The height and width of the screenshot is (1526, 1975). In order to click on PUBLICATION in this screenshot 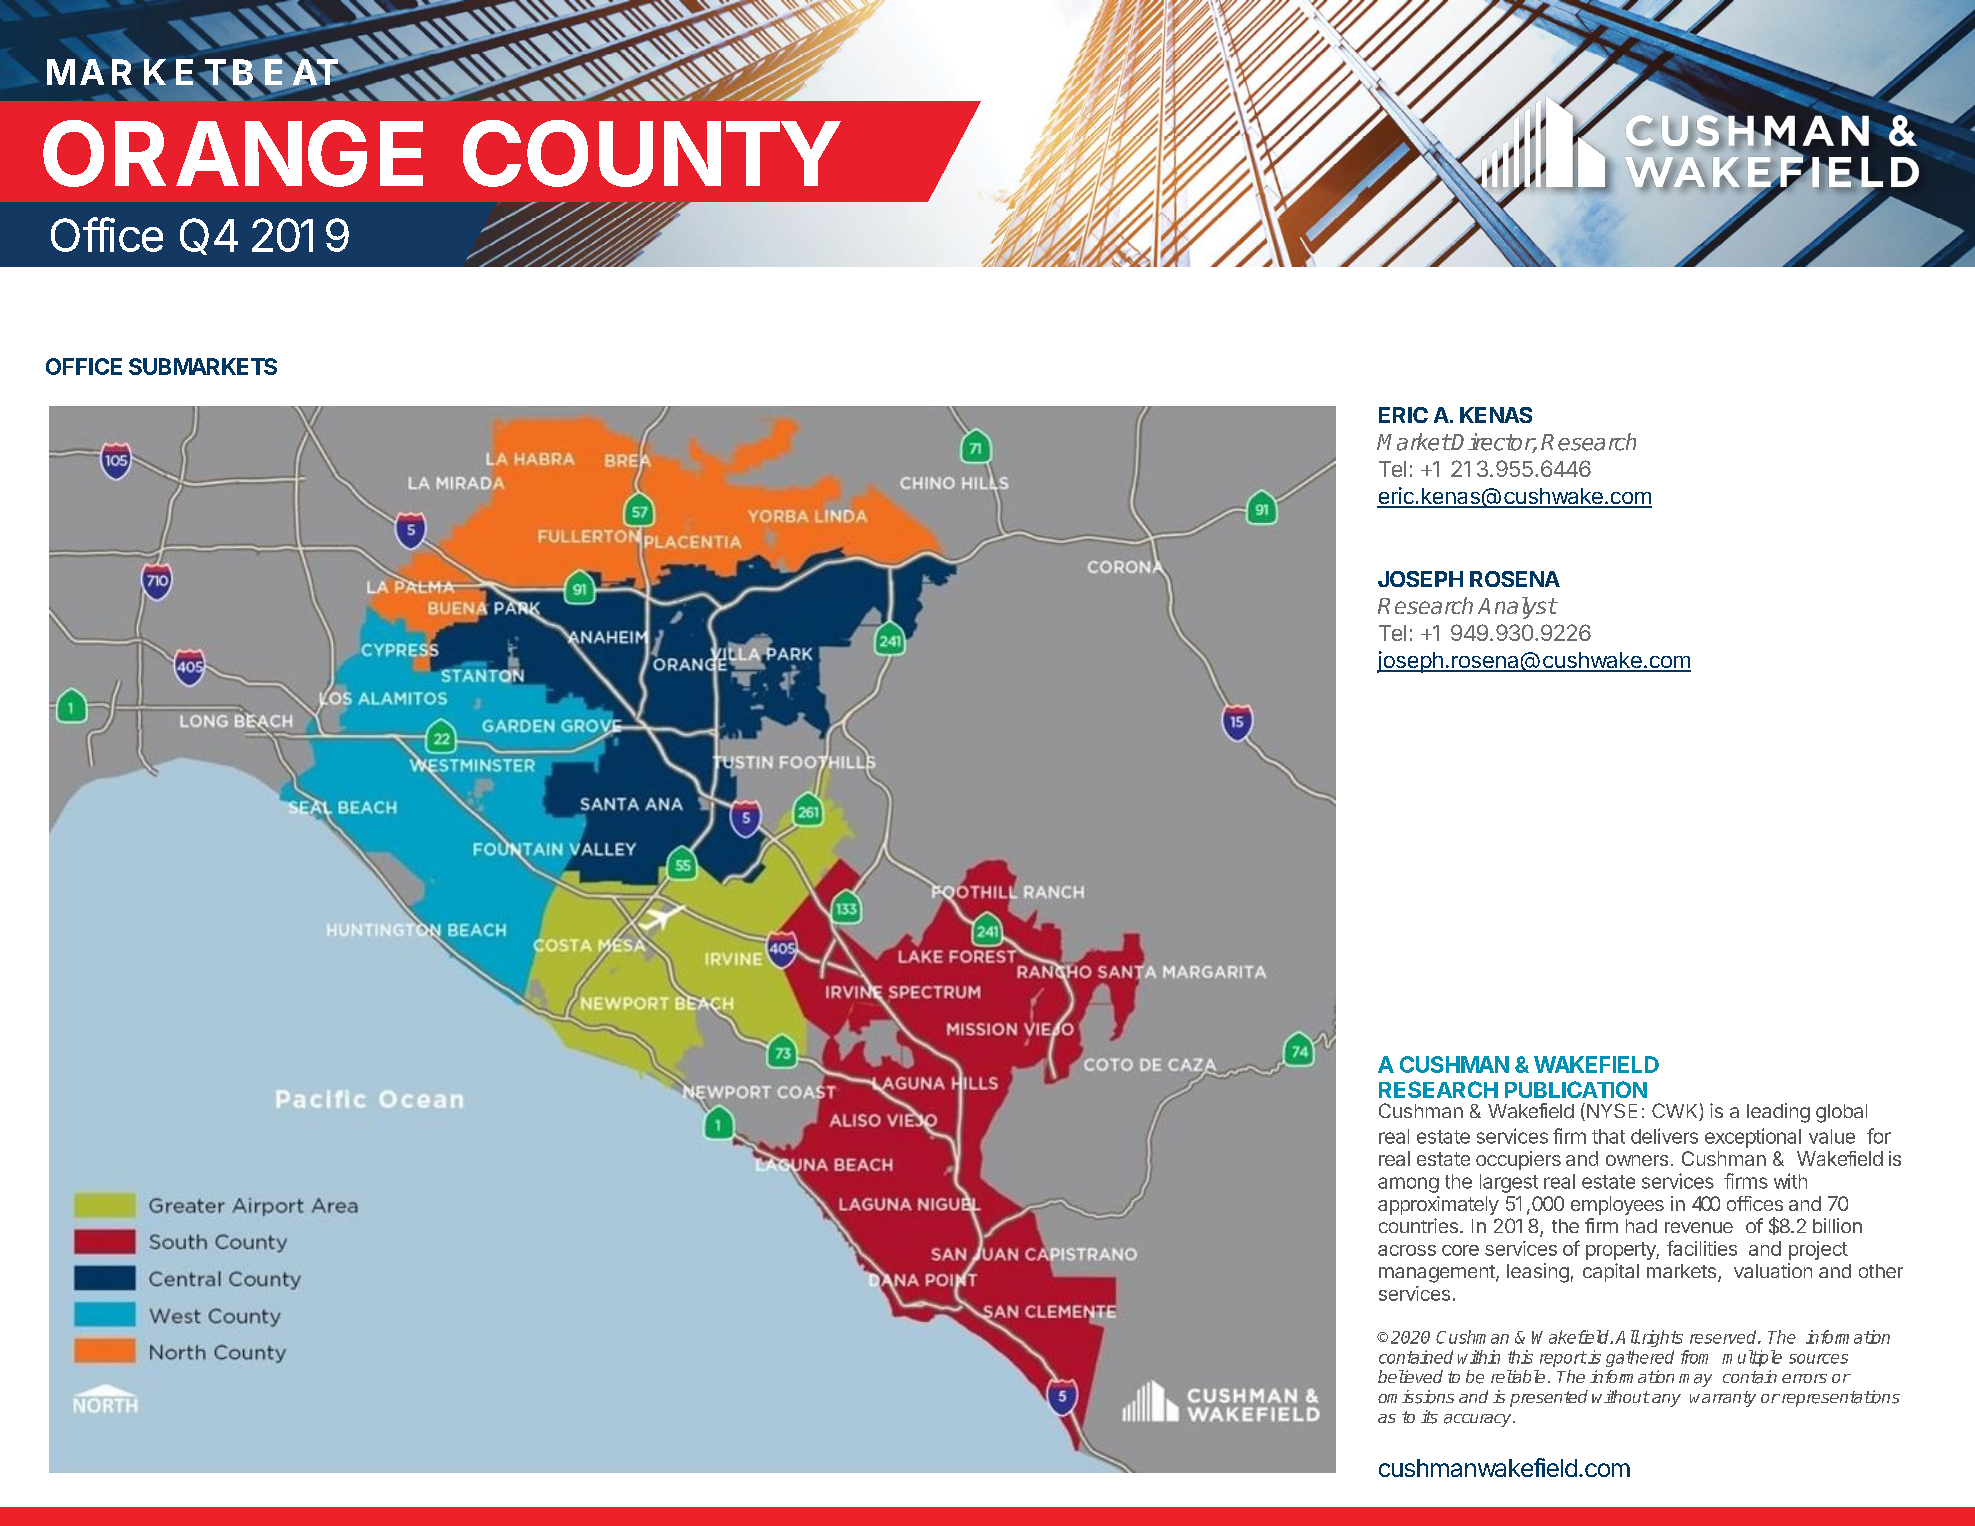, I will do `click(1576, 1089)`.
